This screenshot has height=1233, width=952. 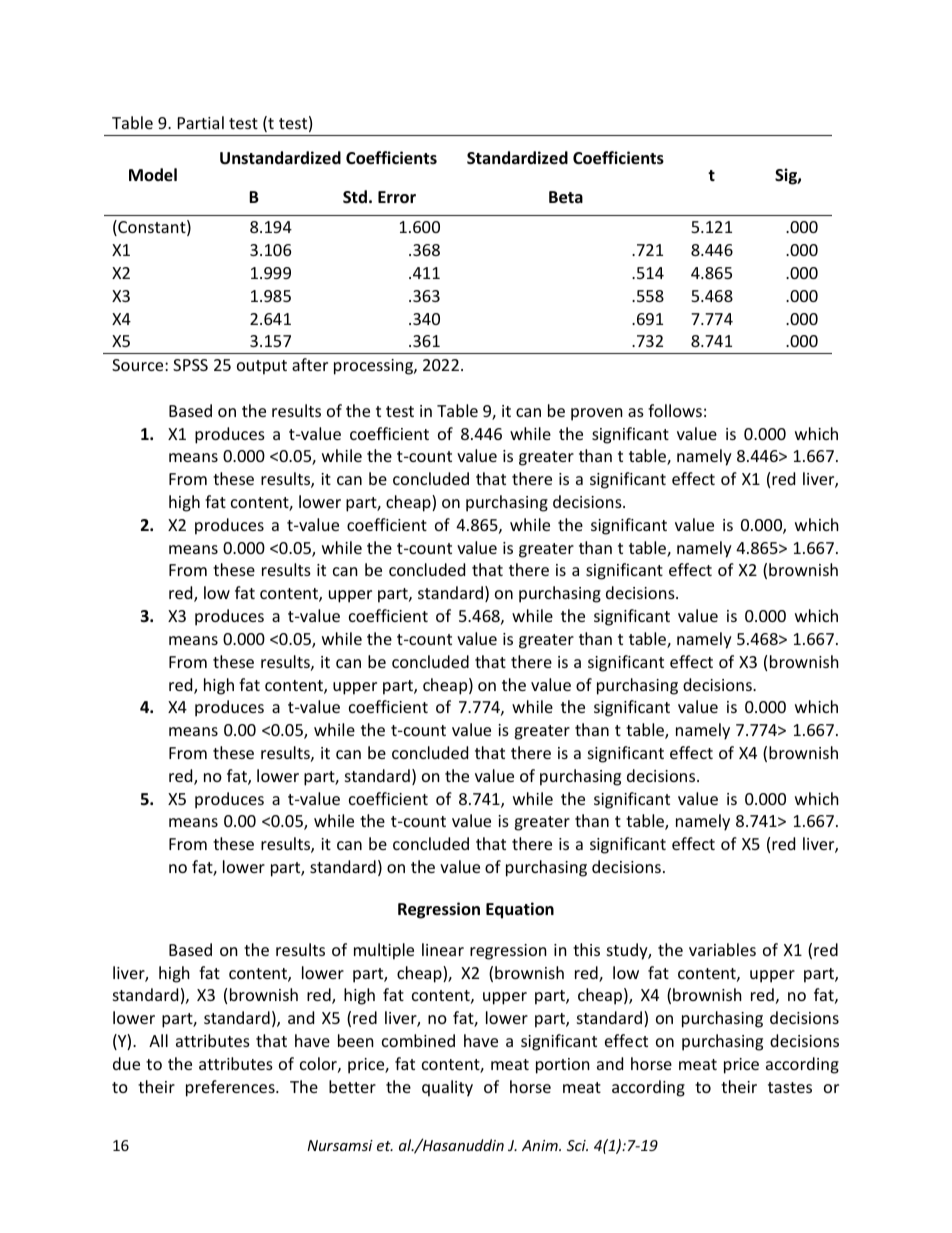 What do you see at coordinates (231, 1088) in the screenshot?
I see `preferences` at bounding box center [231, 1088].
